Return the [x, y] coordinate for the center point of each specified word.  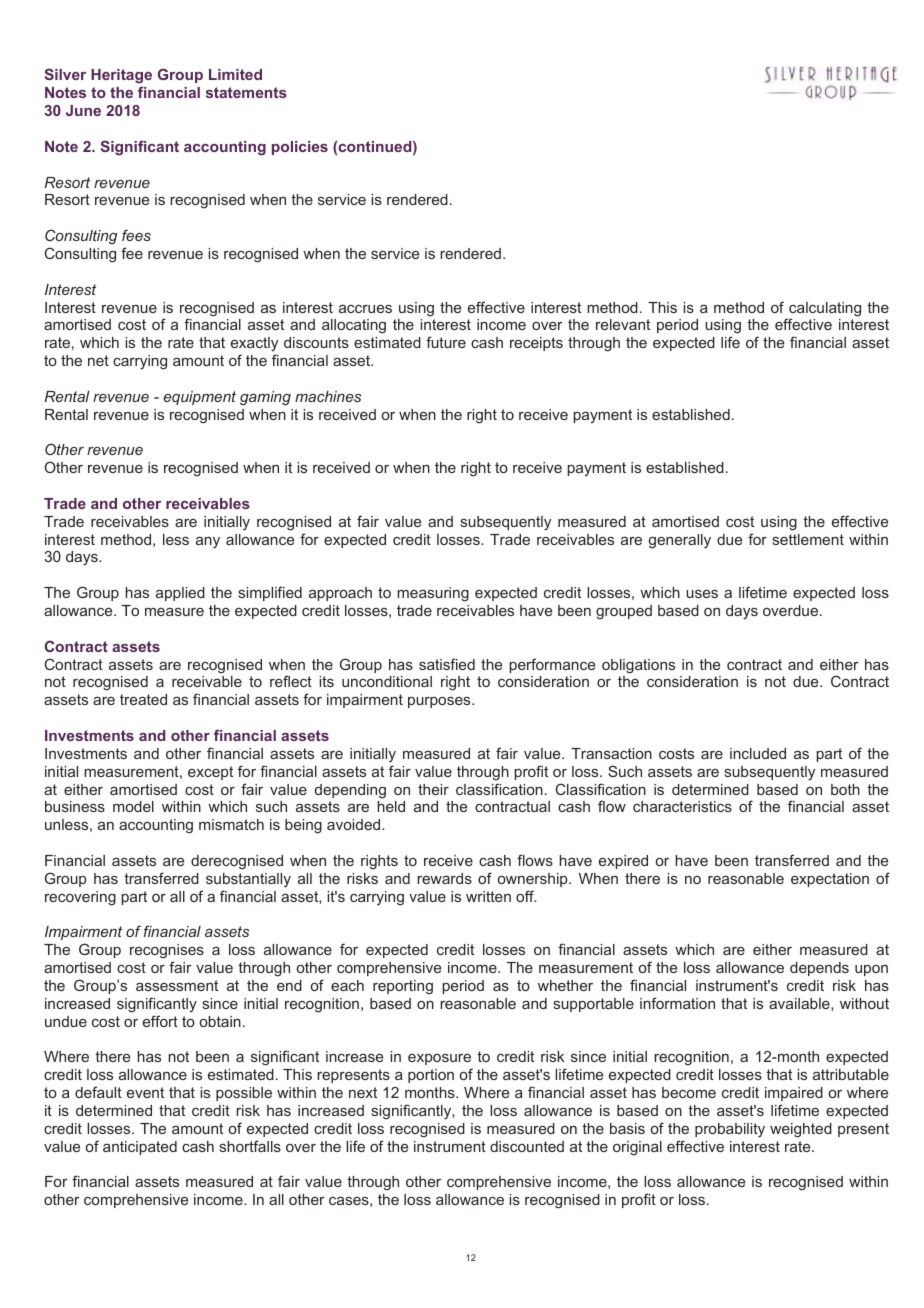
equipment [200, 398]
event [145, 1092]
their [433, 789]
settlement [808, 539]
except [210, 773]
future [446, 342]
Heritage [121, 78]
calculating [824, 310]
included [758, 753]
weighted [801, 1130]
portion [431, 1076]
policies [300, 148]
